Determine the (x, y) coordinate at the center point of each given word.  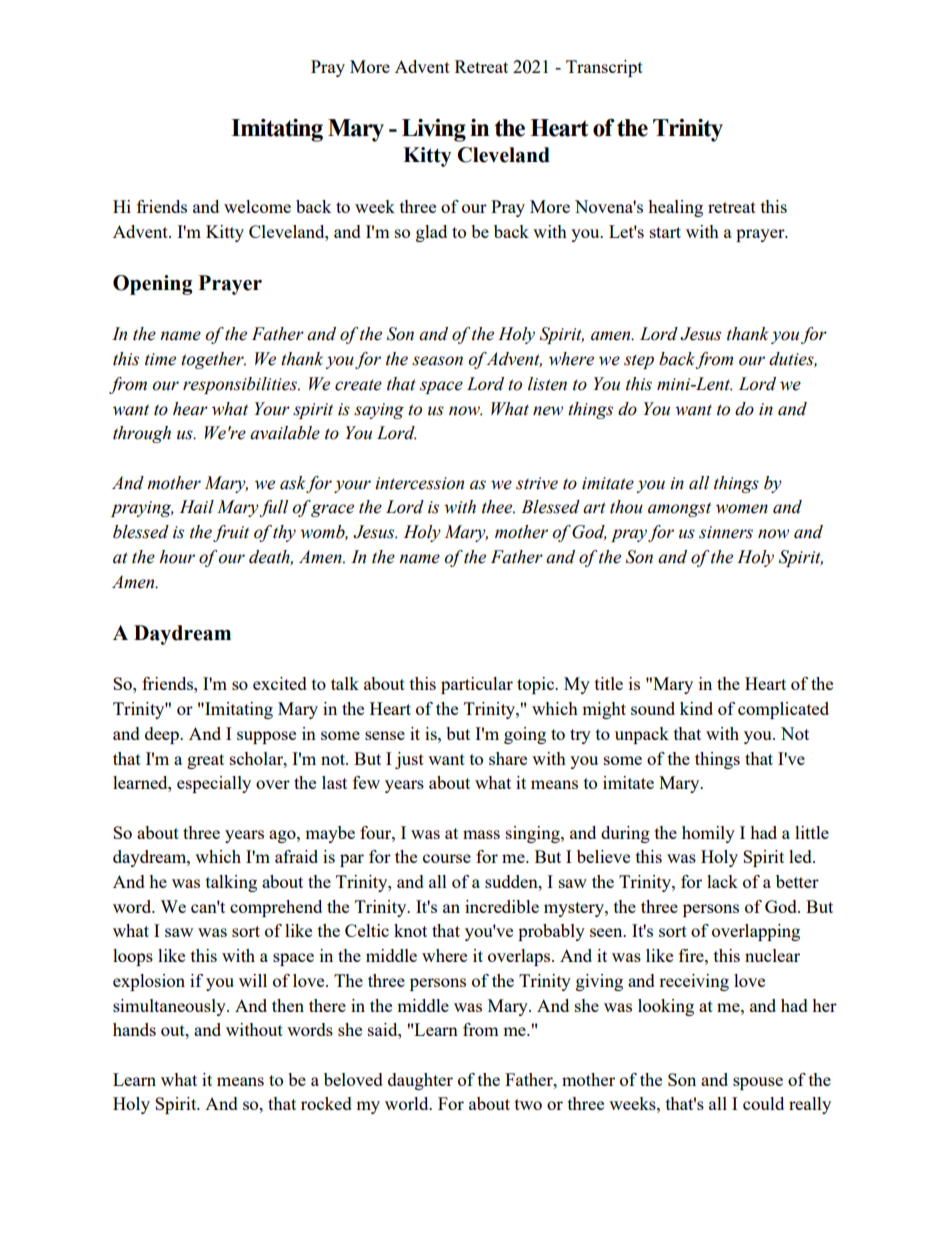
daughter (420, 1081)
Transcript (604, 68)
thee (498, 507)
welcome (257, 206)
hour (177, 557)
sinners (726, 532)
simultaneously (170, 1007)
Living (434, 130)
